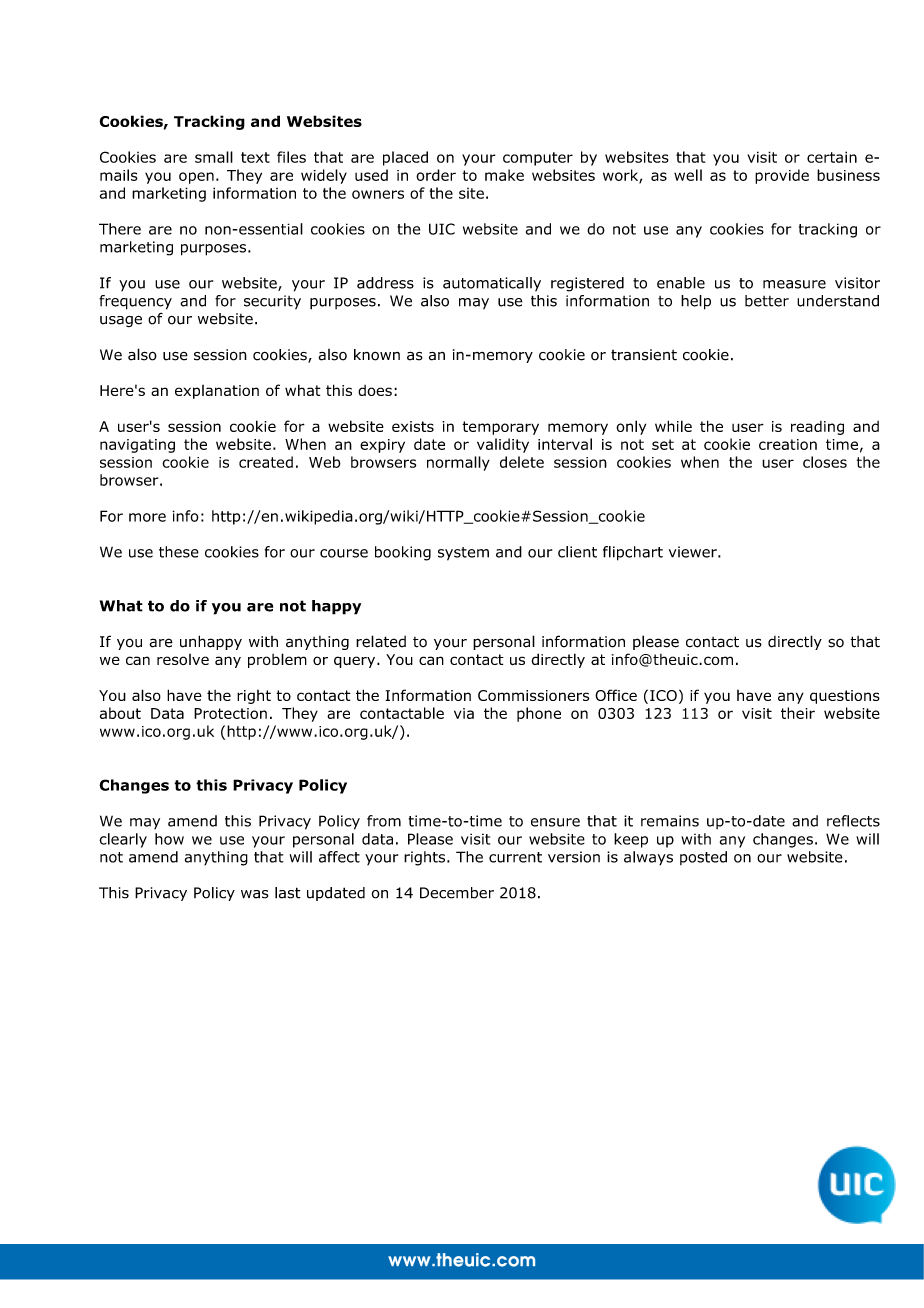 The width and height of the image is (924, 1308). I want to click on open, so click(196, 178).
